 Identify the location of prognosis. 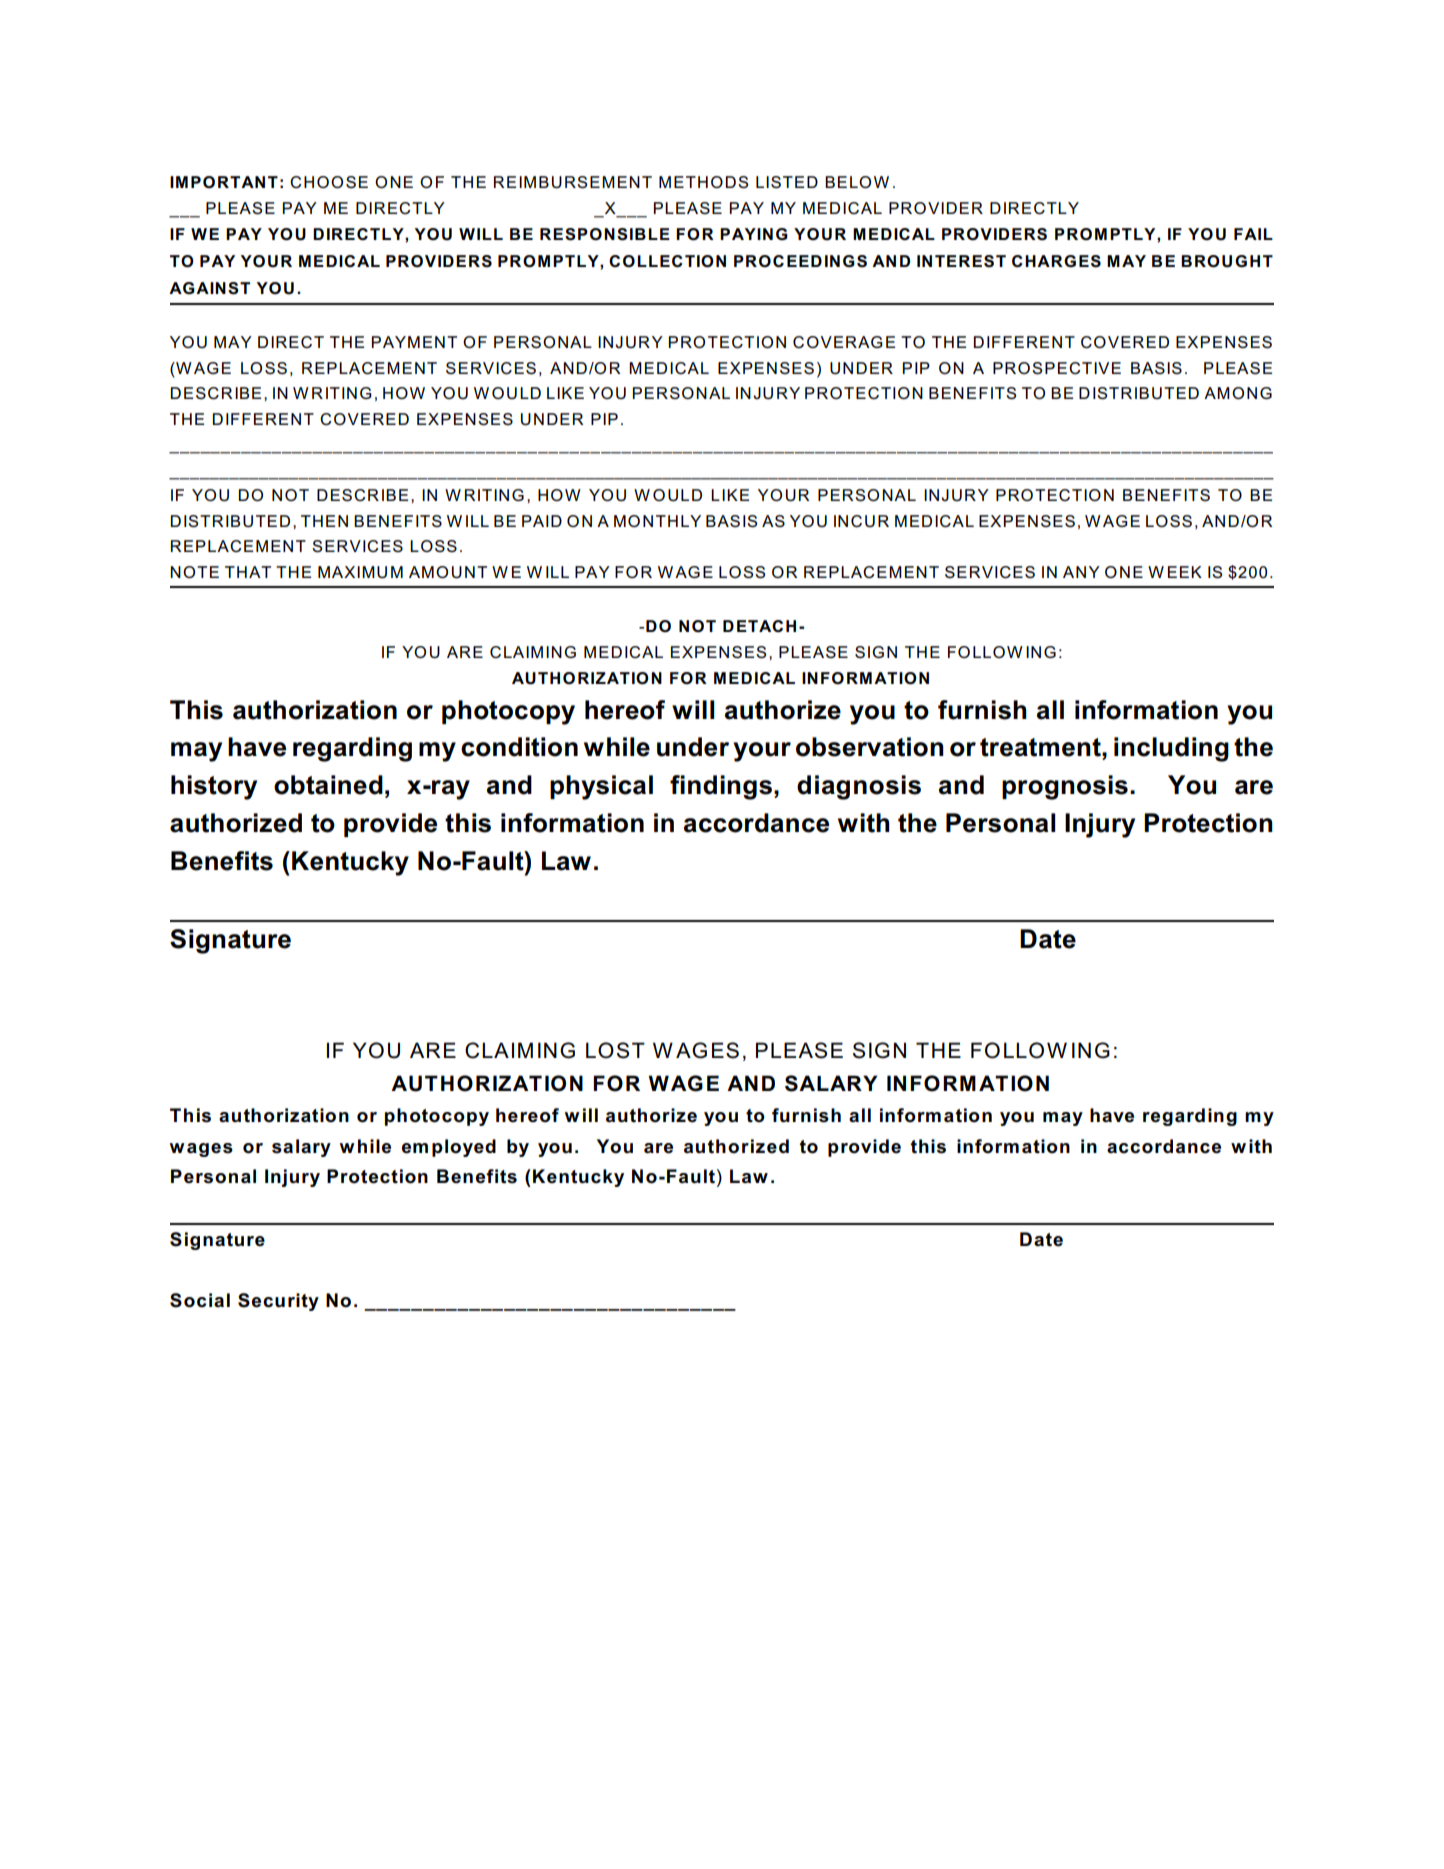
(1065, 787).
